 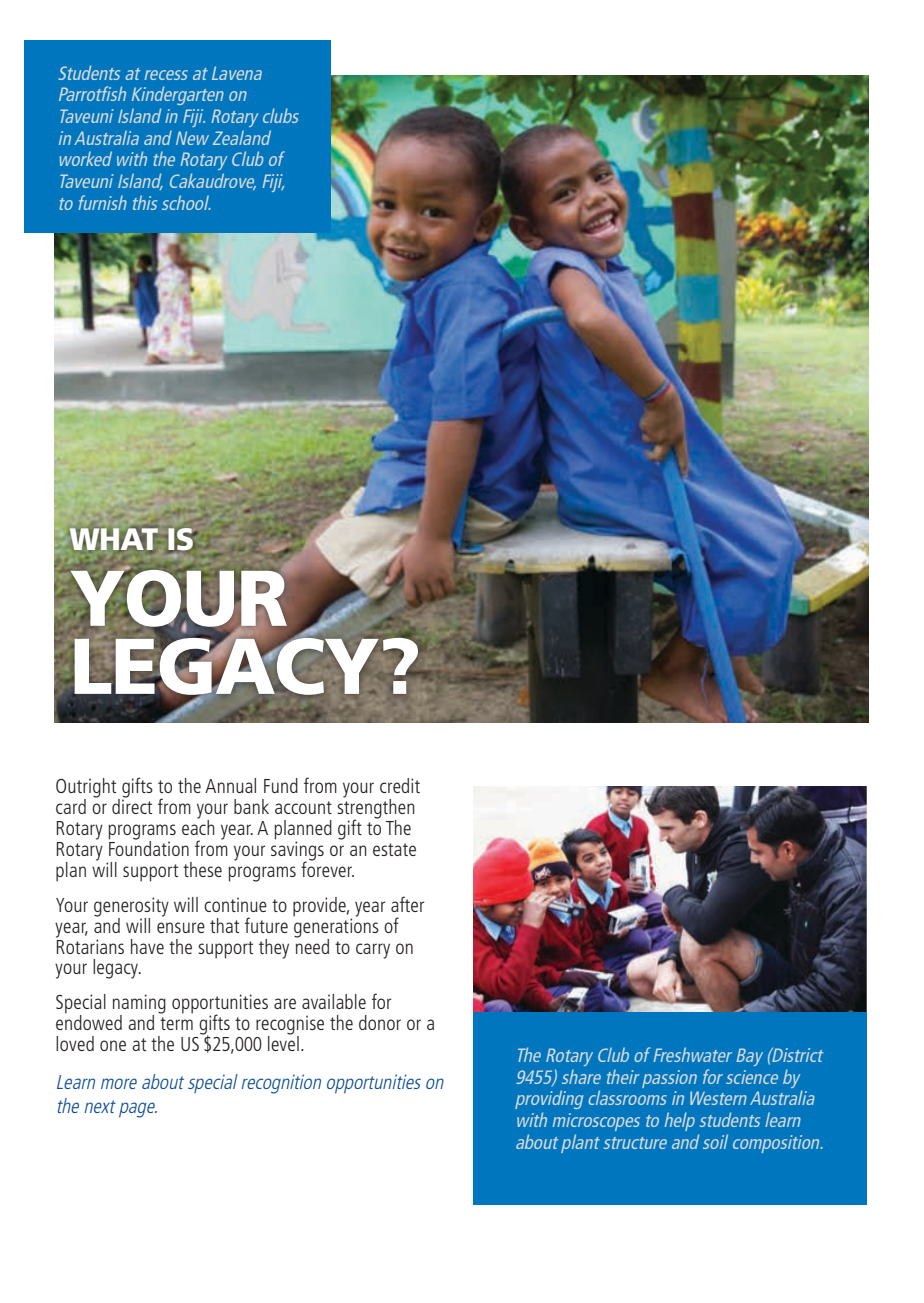 I want to click on donor, so click(x=380, y=1022).
